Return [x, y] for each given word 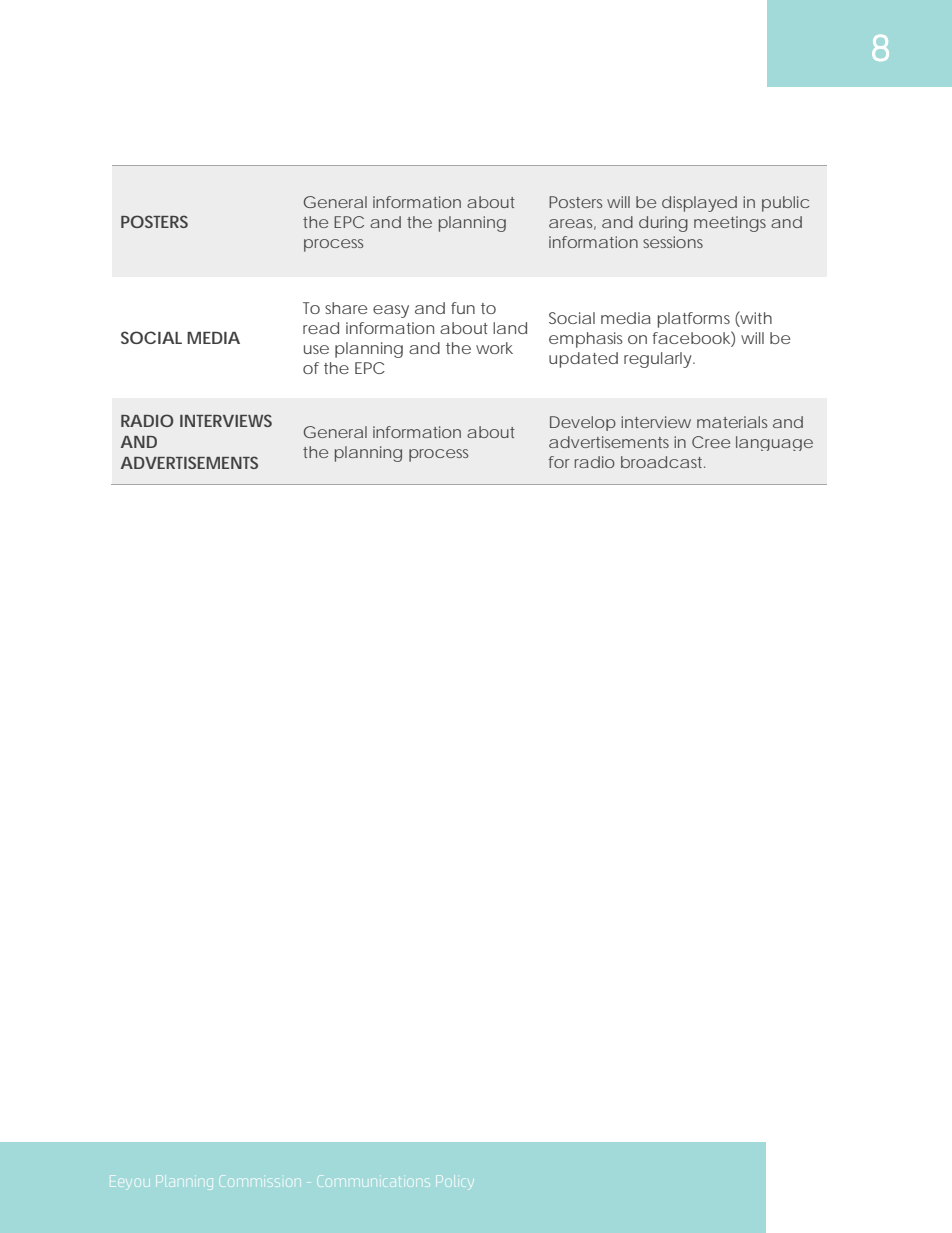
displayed [699, 204]
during [663, 224]
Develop [583, 423]
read [321, 328]
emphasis [585, 340]
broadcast [663, 462]
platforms [694, 320]
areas [572, 224]
